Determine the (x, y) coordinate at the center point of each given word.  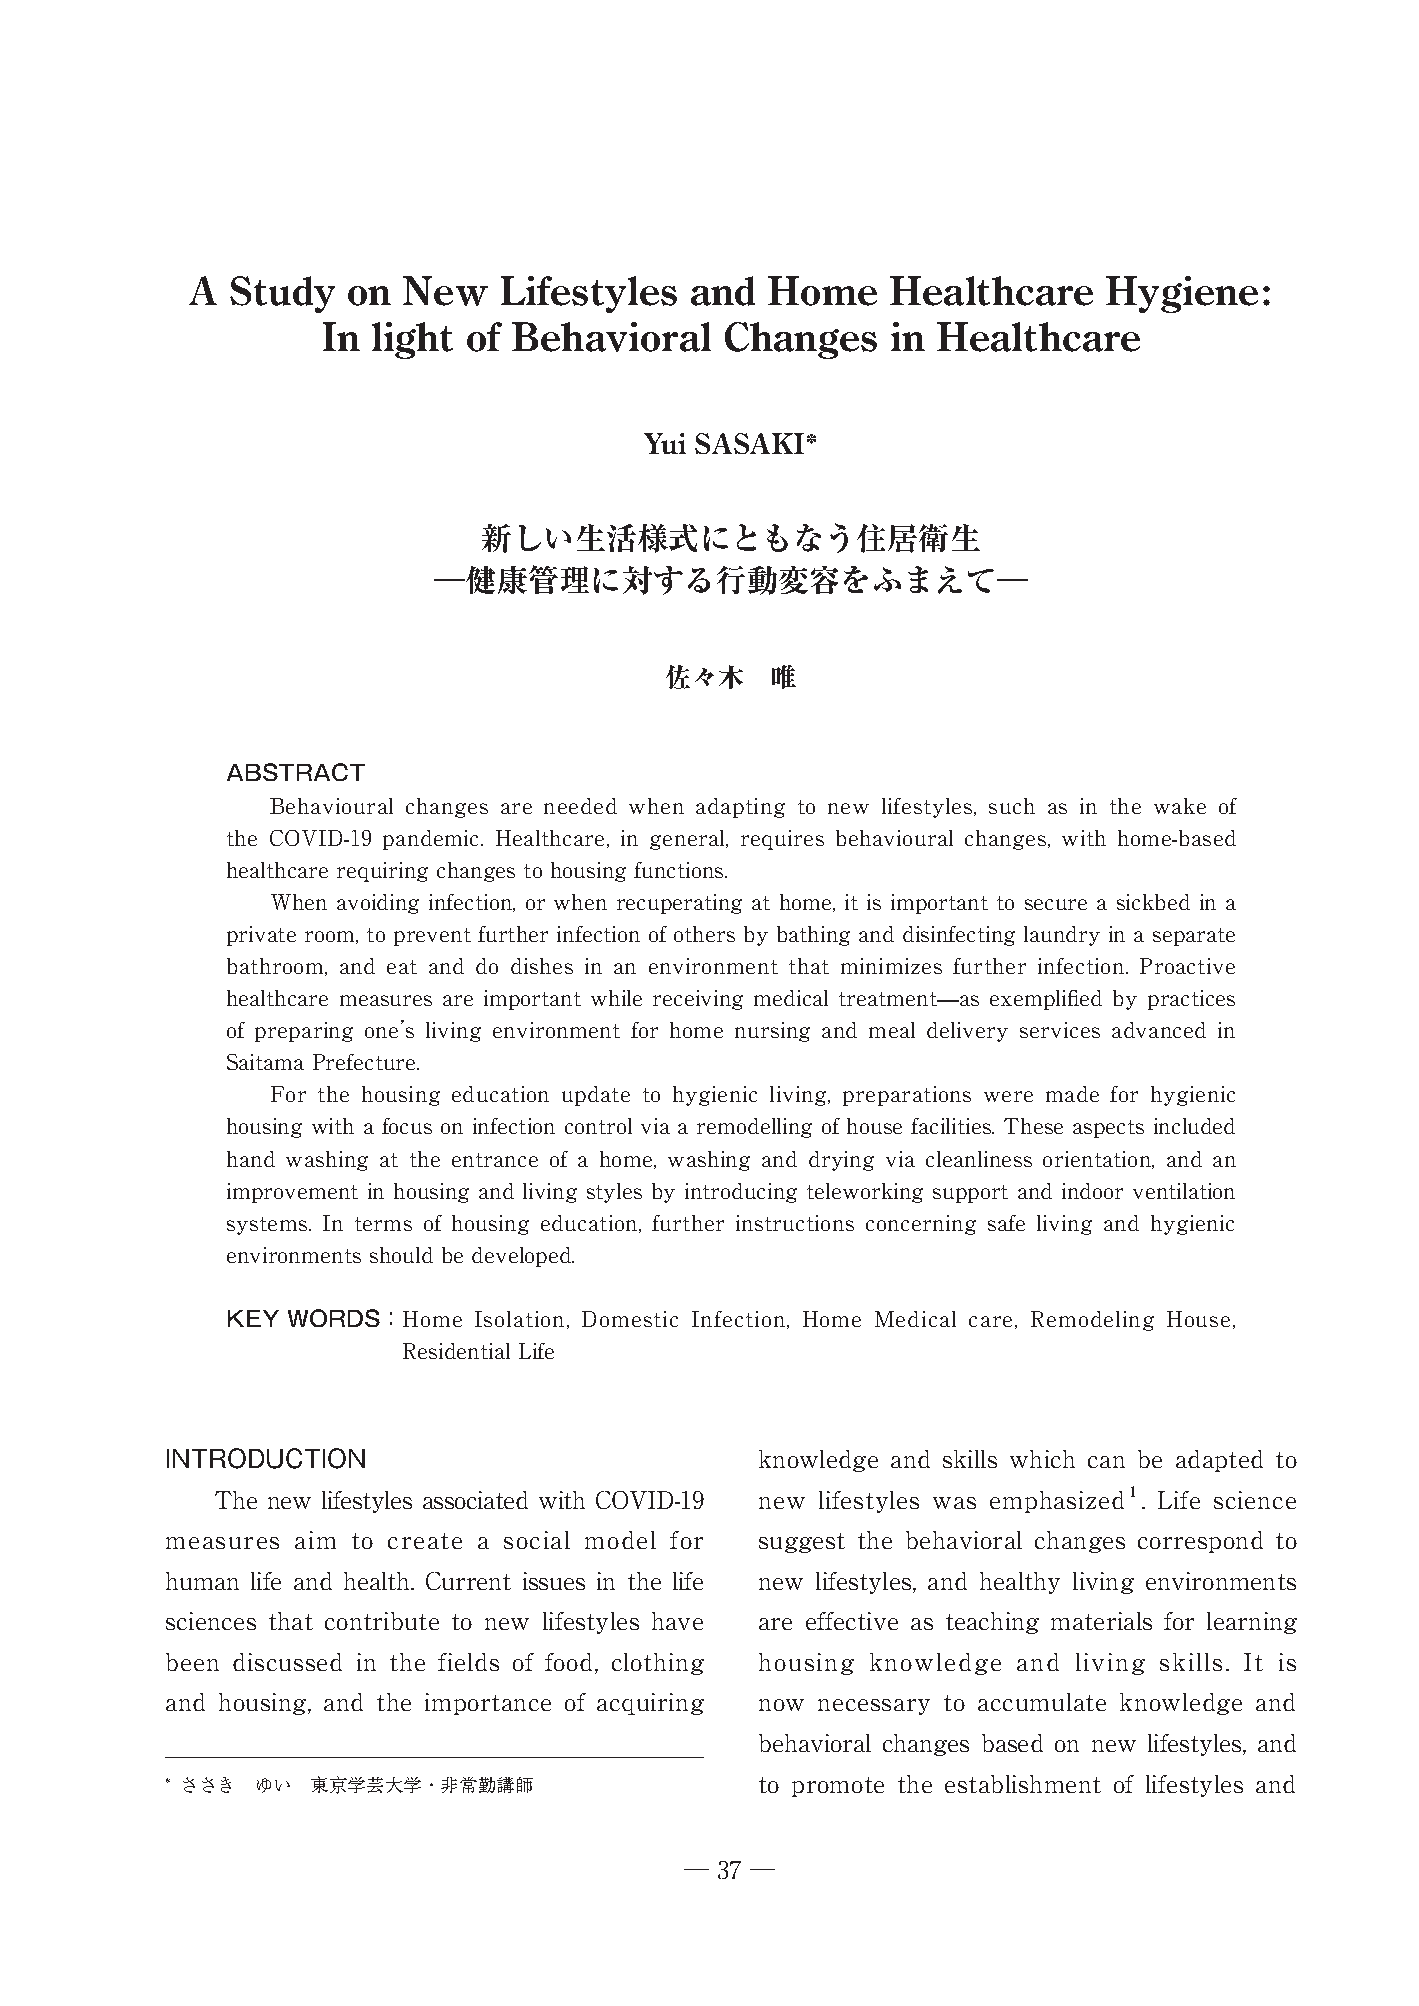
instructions (795, 1223)
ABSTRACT (296, 772)
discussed (287, 1662)
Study (282, 294)
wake (1180, 806)
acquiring (650, 1704)
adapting (740, 808)
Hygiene (1182, 294)
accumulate (1042, 1702)
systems (268, 1226)
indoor (1092, 1191)
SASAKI (749, 443)
